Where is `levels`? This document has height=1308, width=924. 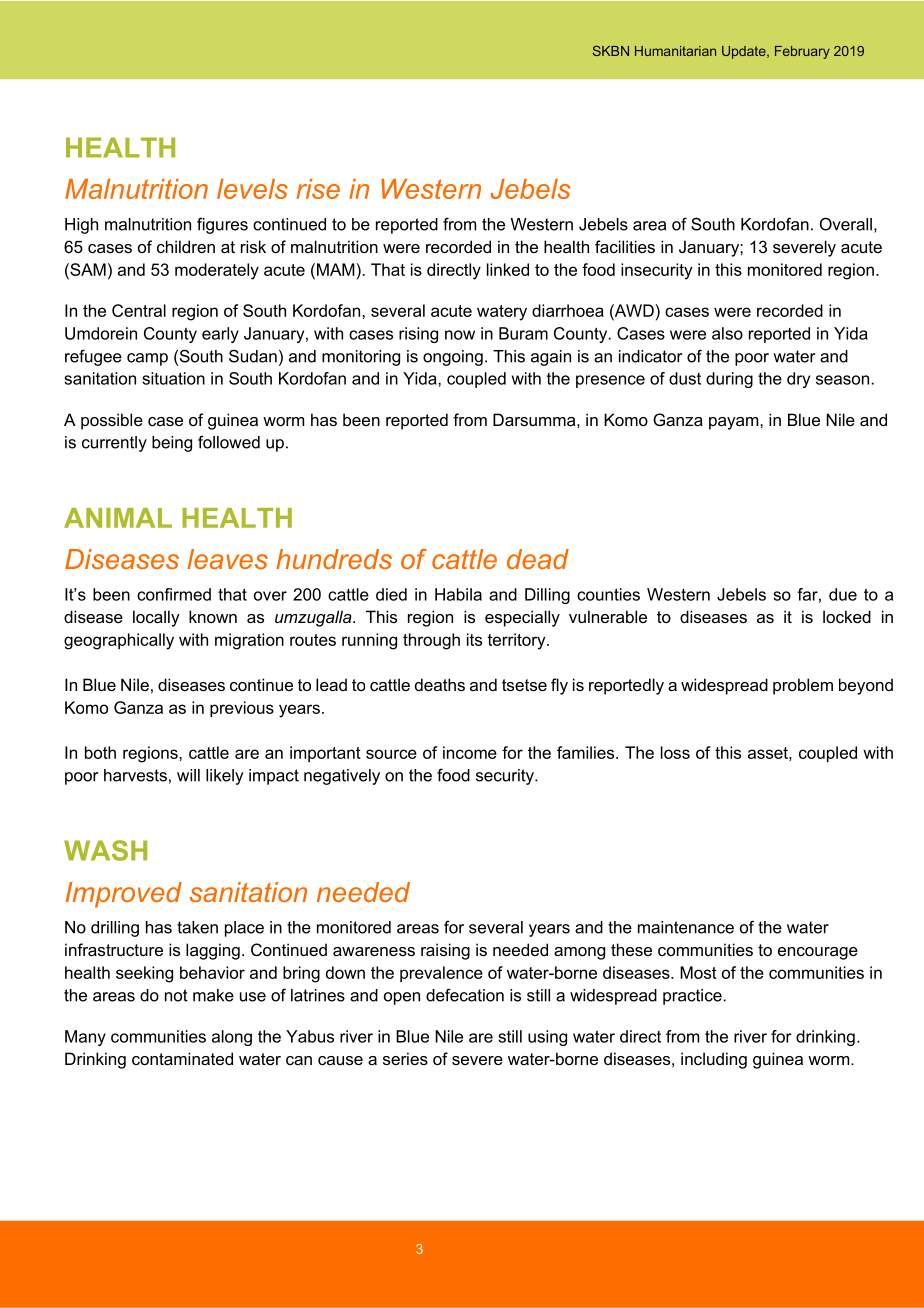
levels is located at coordinates (252, 189).
